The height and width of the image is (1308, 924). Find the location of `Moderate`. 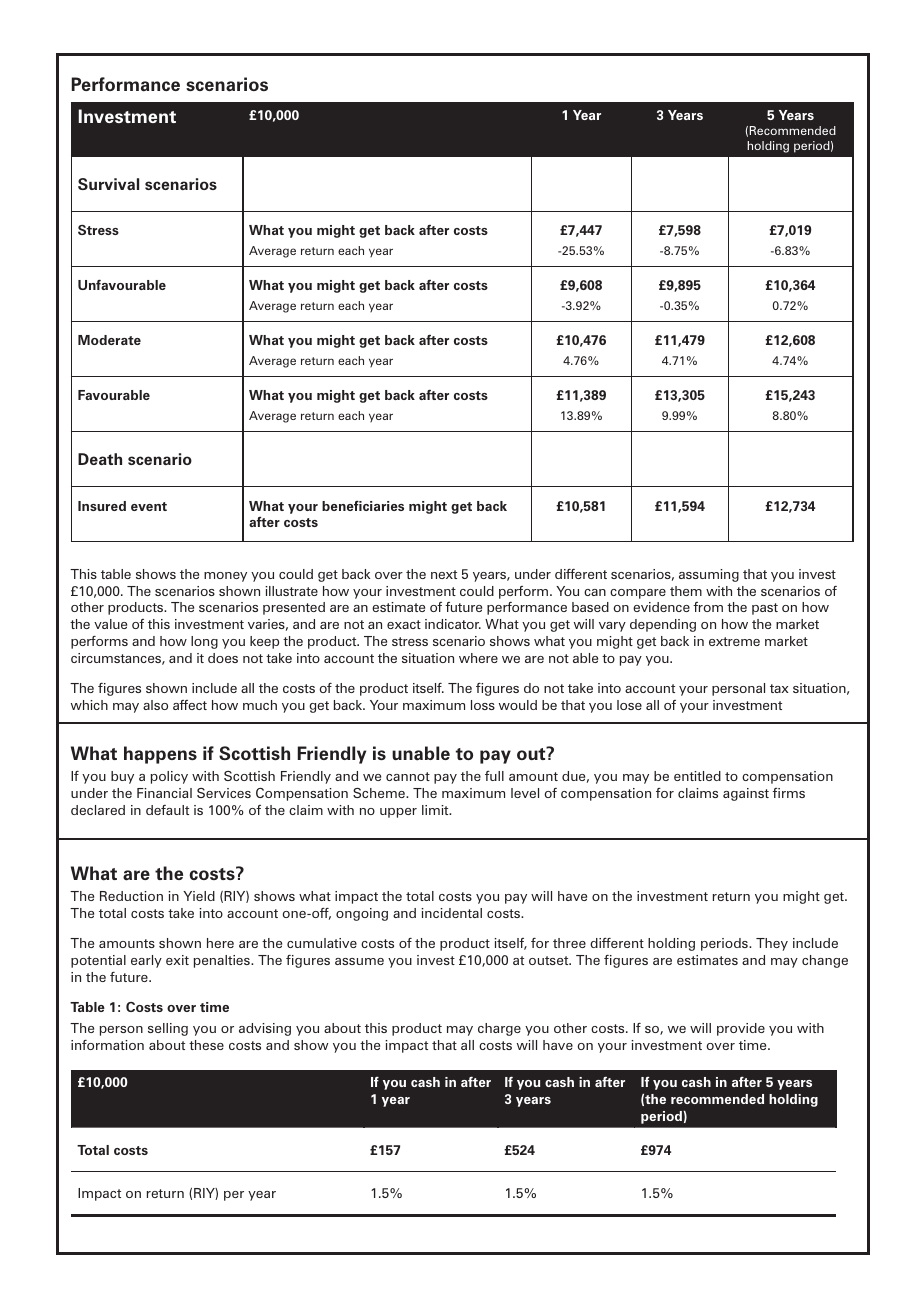

Moderate is located at coordinates (109, 340).
